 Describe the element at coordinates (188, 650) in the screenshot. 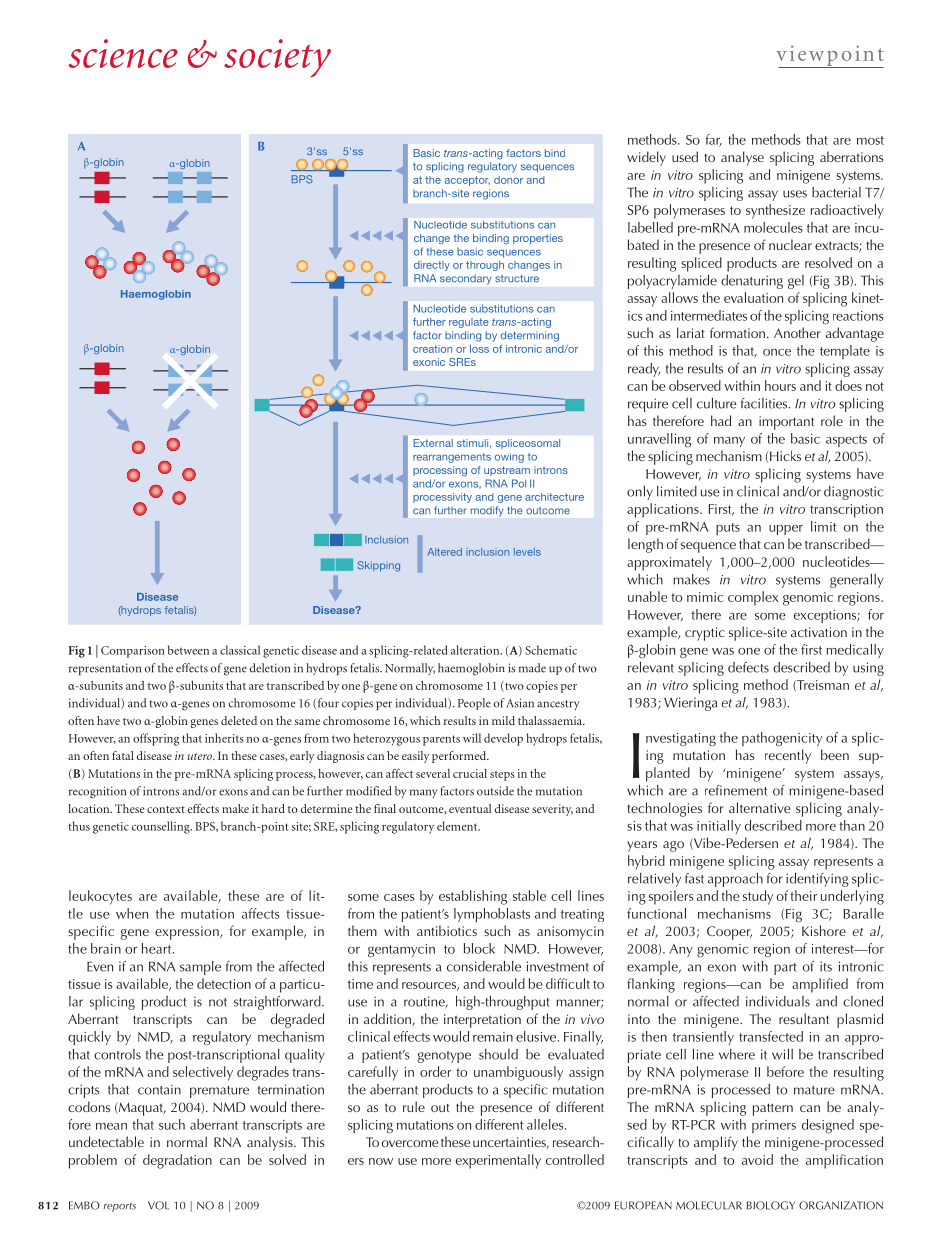

I see `between` at that location.
